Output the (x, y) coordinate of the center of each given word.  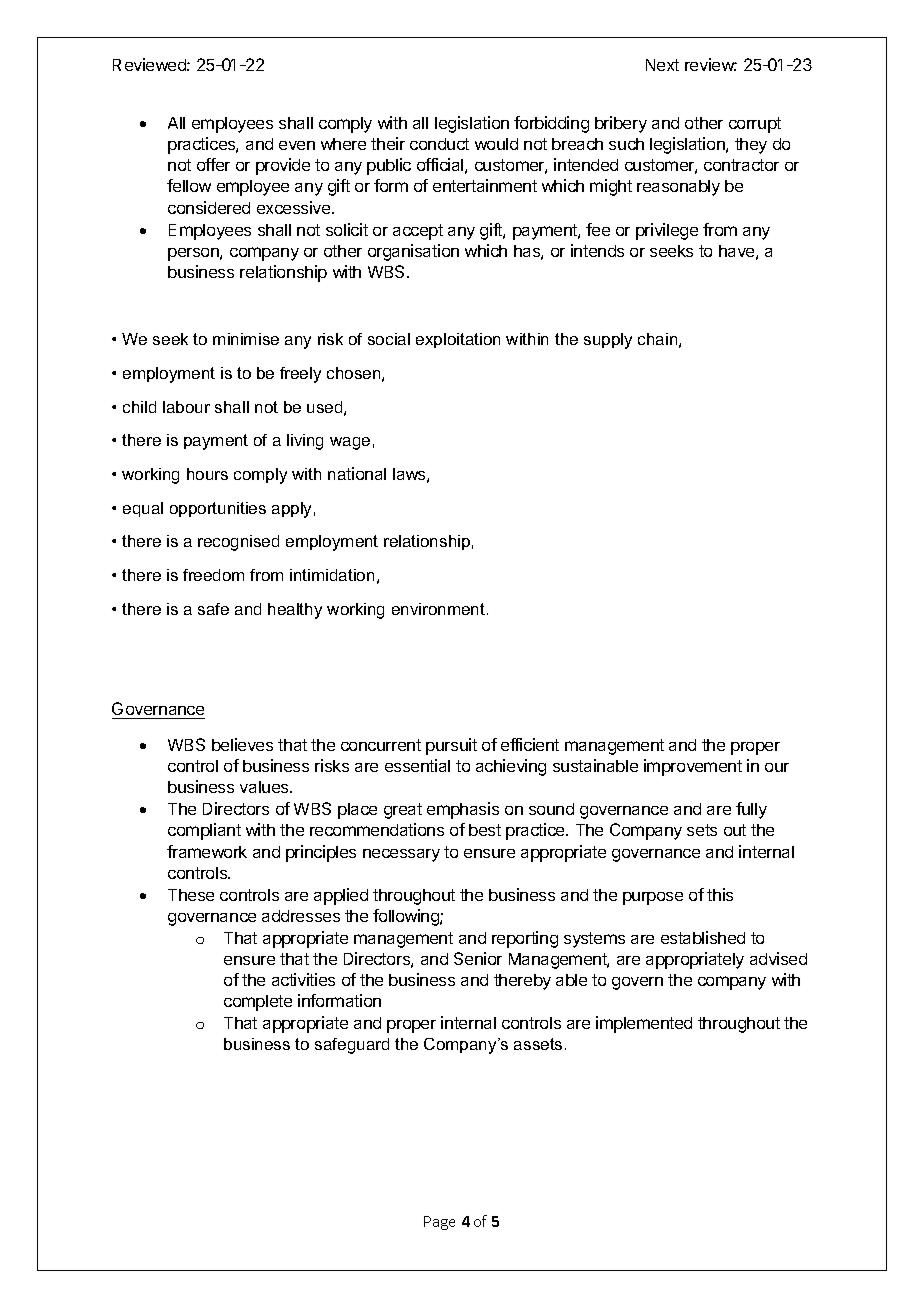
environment (440, 609)
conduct (439, 144)
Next (662, 65)
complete (258, 1003)
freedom (213, 575)
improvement (693, 767)
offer (213, 164)
